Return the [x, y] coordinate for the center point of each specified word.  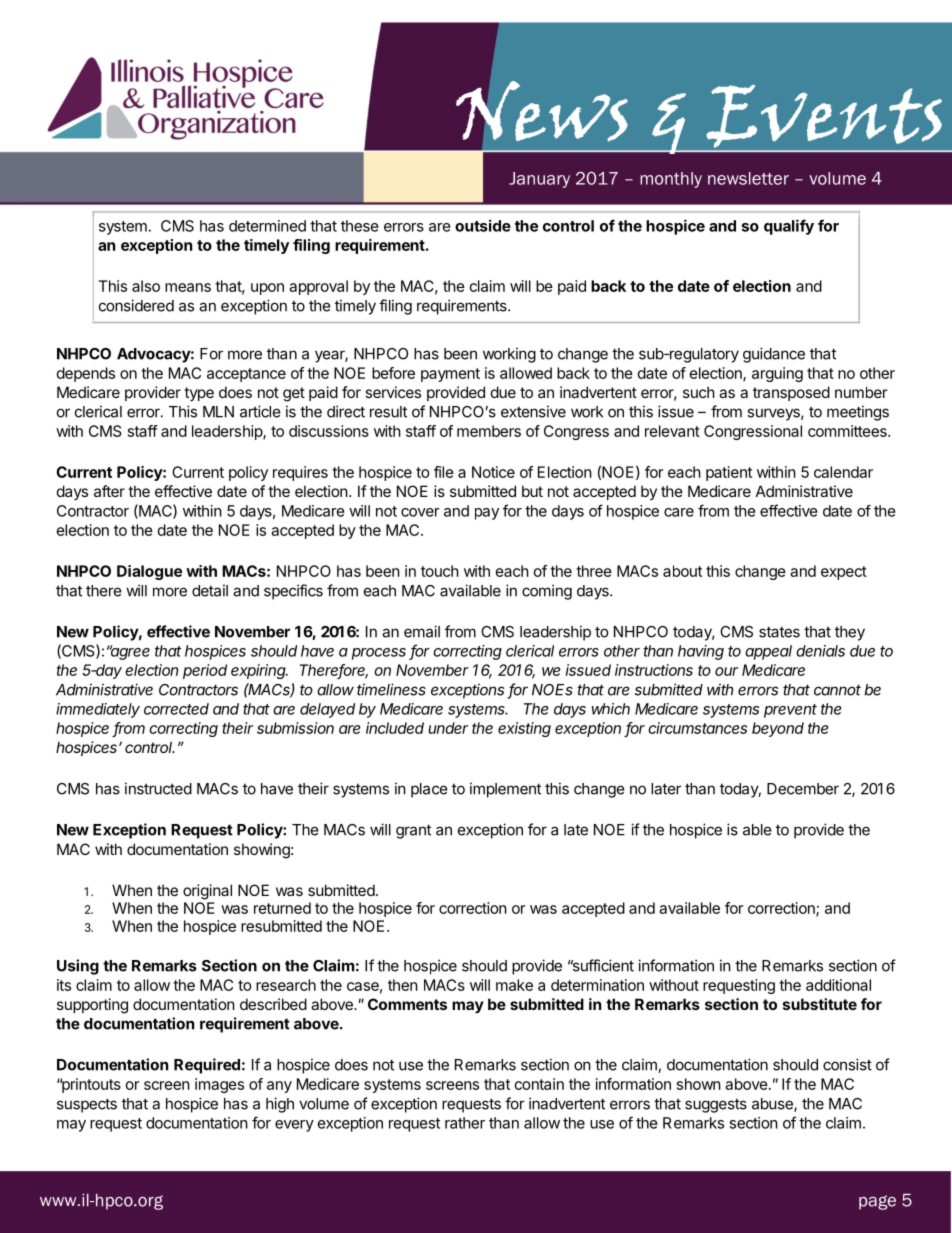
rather [465, 1123]
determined [267, 226]
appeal [768, 652]
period [205, 671]
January [539, 180]
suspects [87, 1105]
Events [824, 116]
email [422, 631]
